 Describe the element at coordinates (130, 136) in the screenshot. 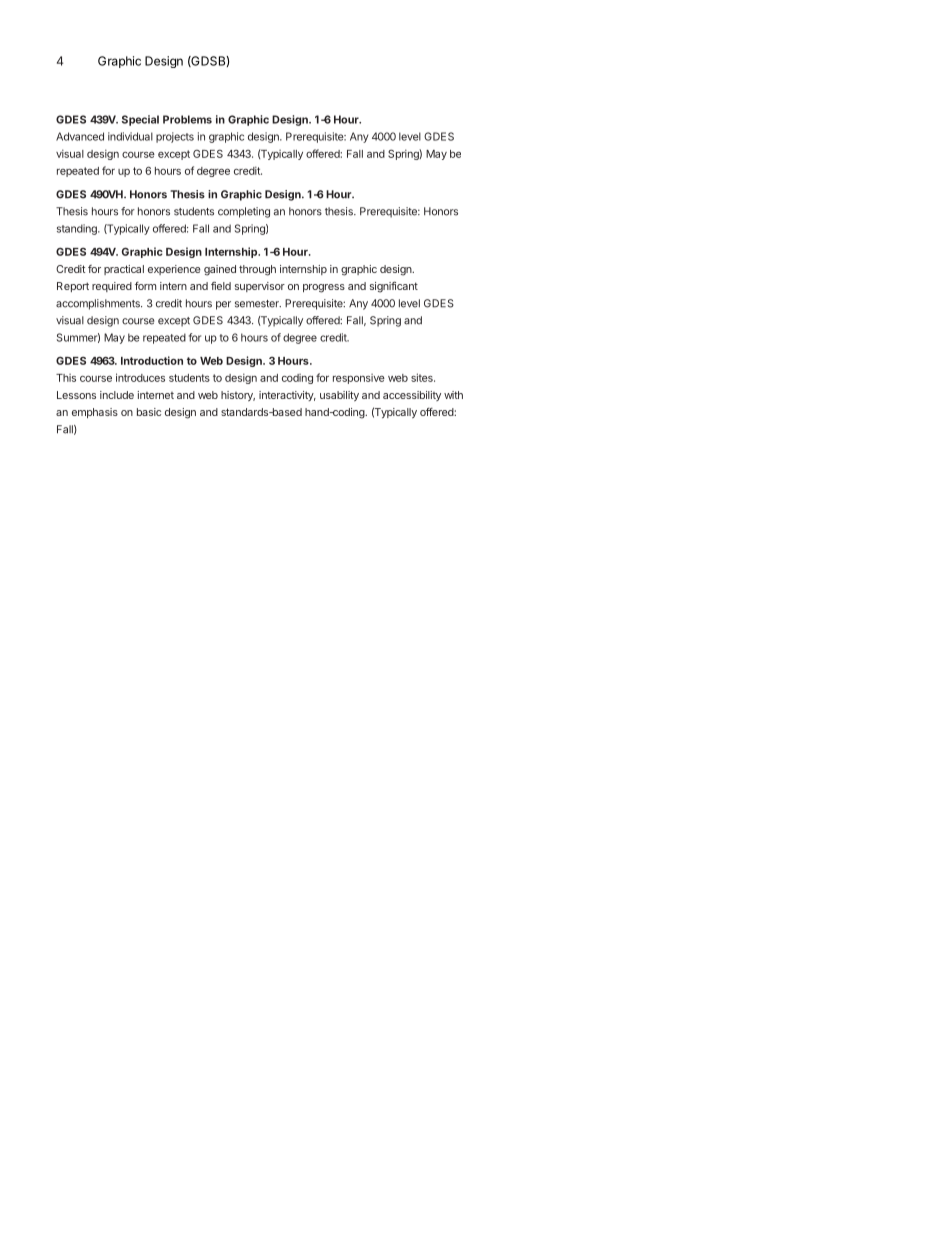

I see `individual` at that location.
